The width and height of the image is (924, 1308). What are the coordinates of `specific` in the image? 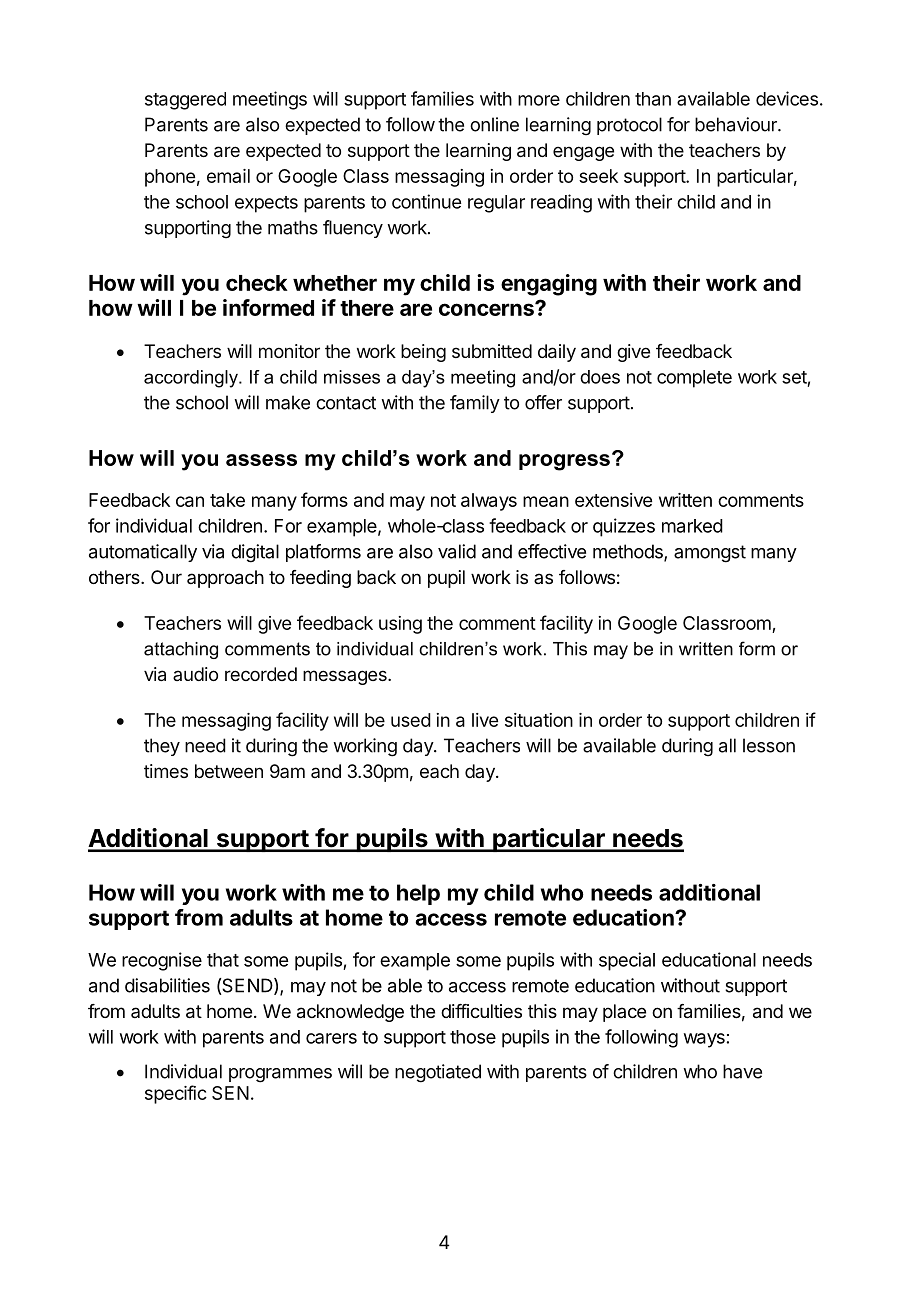 It's located at (176, 1094).
